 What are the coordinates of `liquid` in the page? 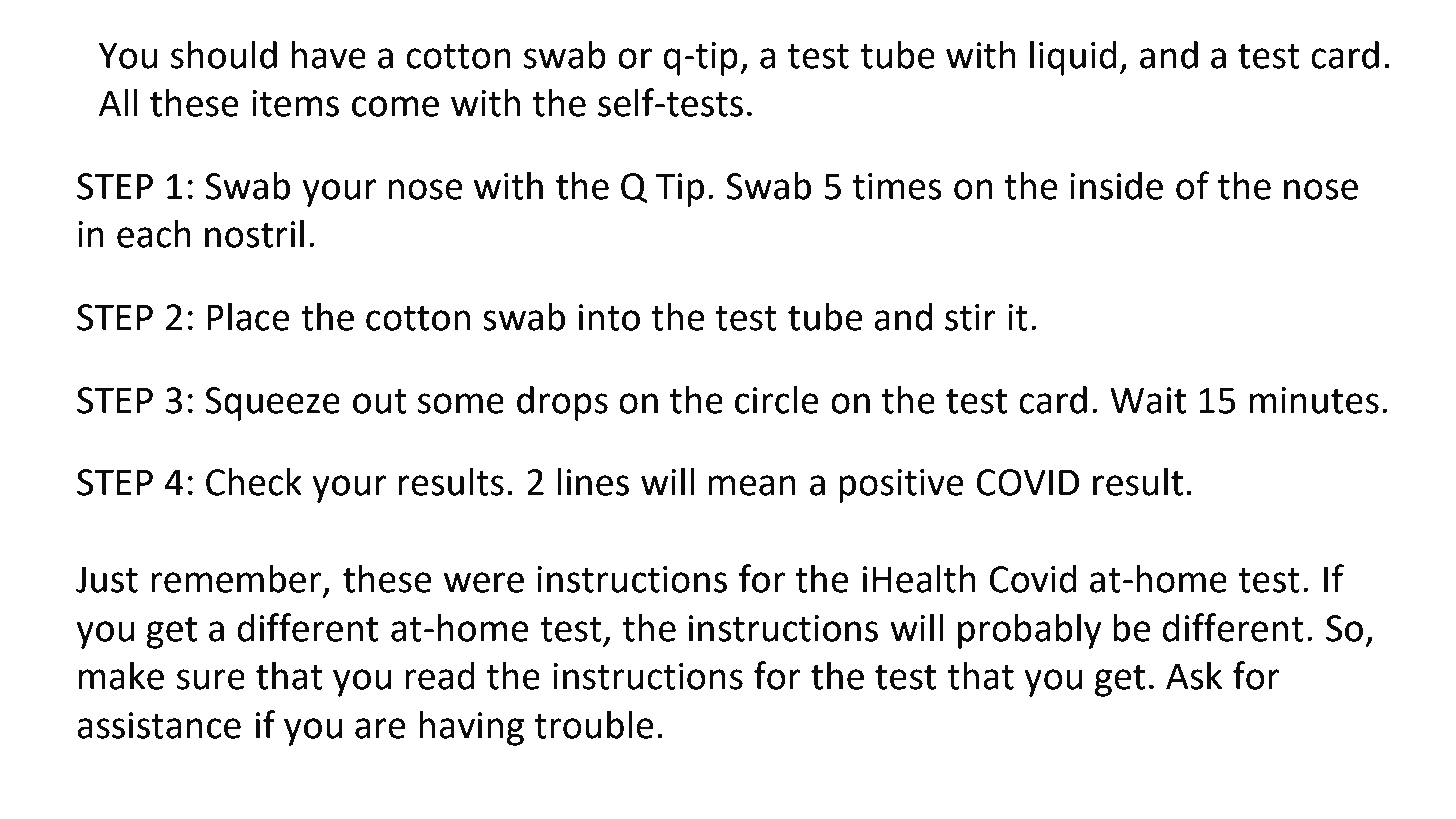 It's located at (1073, 58).
